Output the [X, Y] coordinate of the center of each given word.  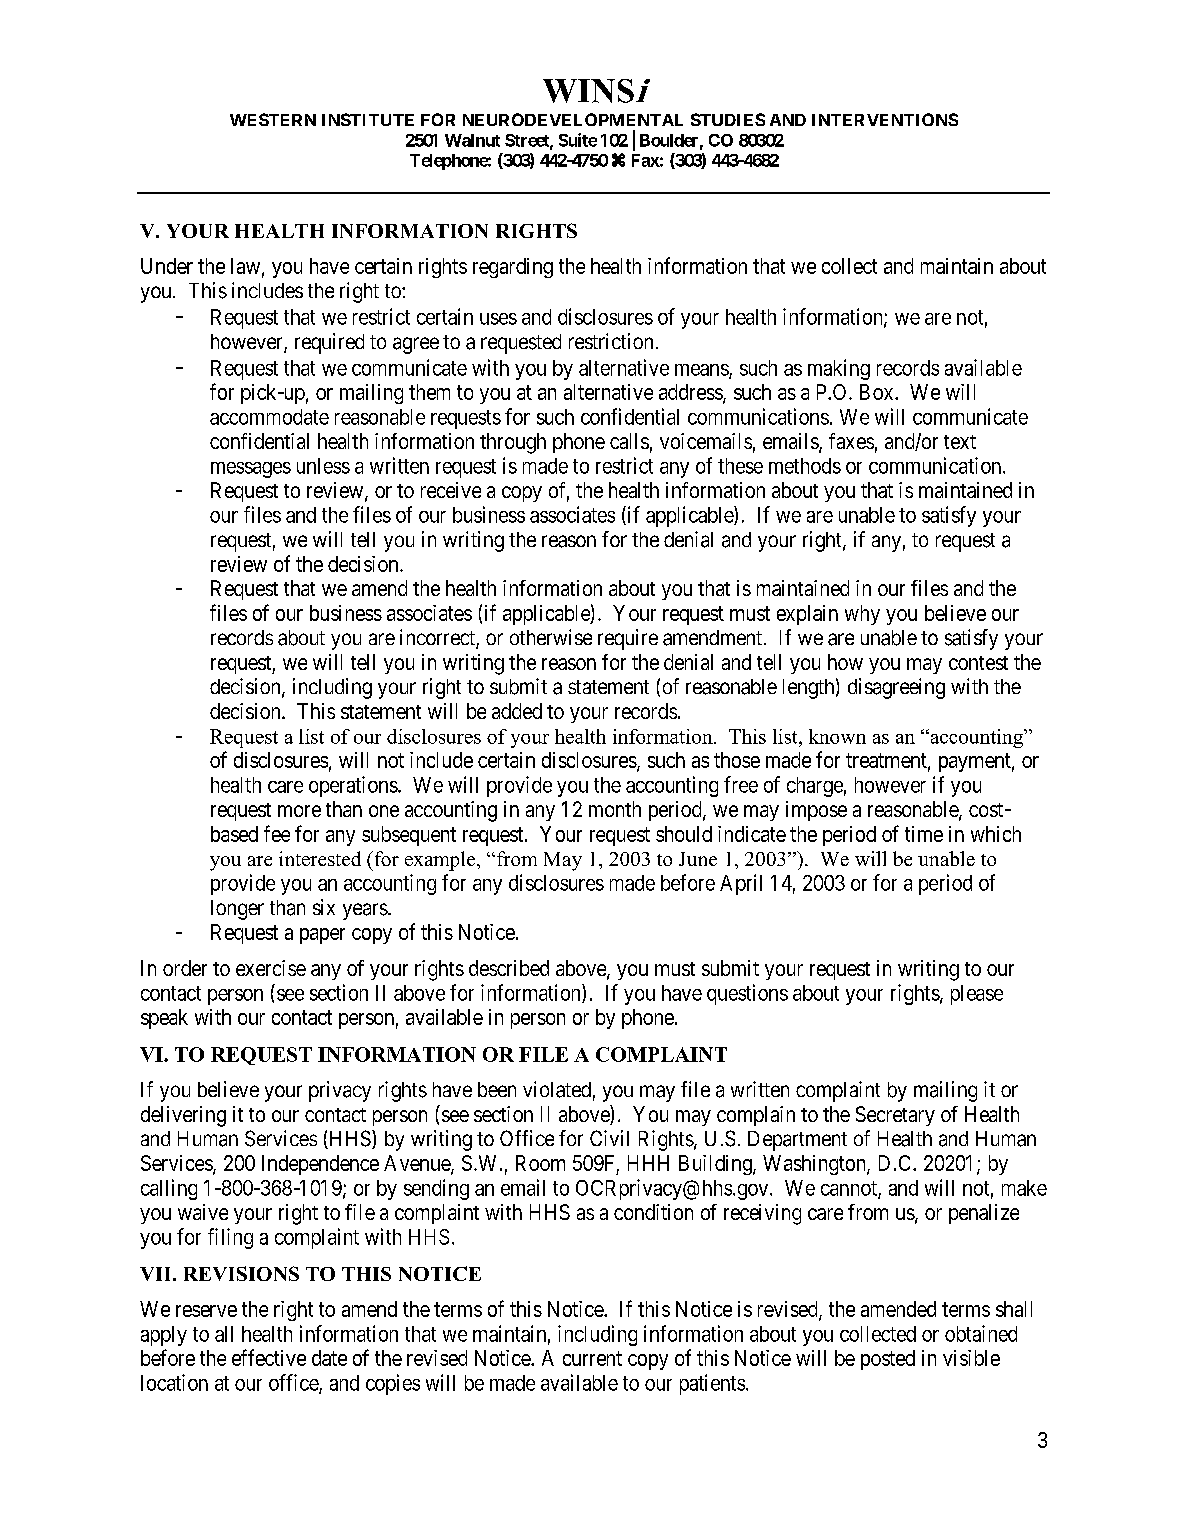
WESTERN [273, 119]
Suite [578, 140]
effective [269, 1357]
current [592, 1358]
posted [888, 1360]
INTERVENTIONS [885, 119]
